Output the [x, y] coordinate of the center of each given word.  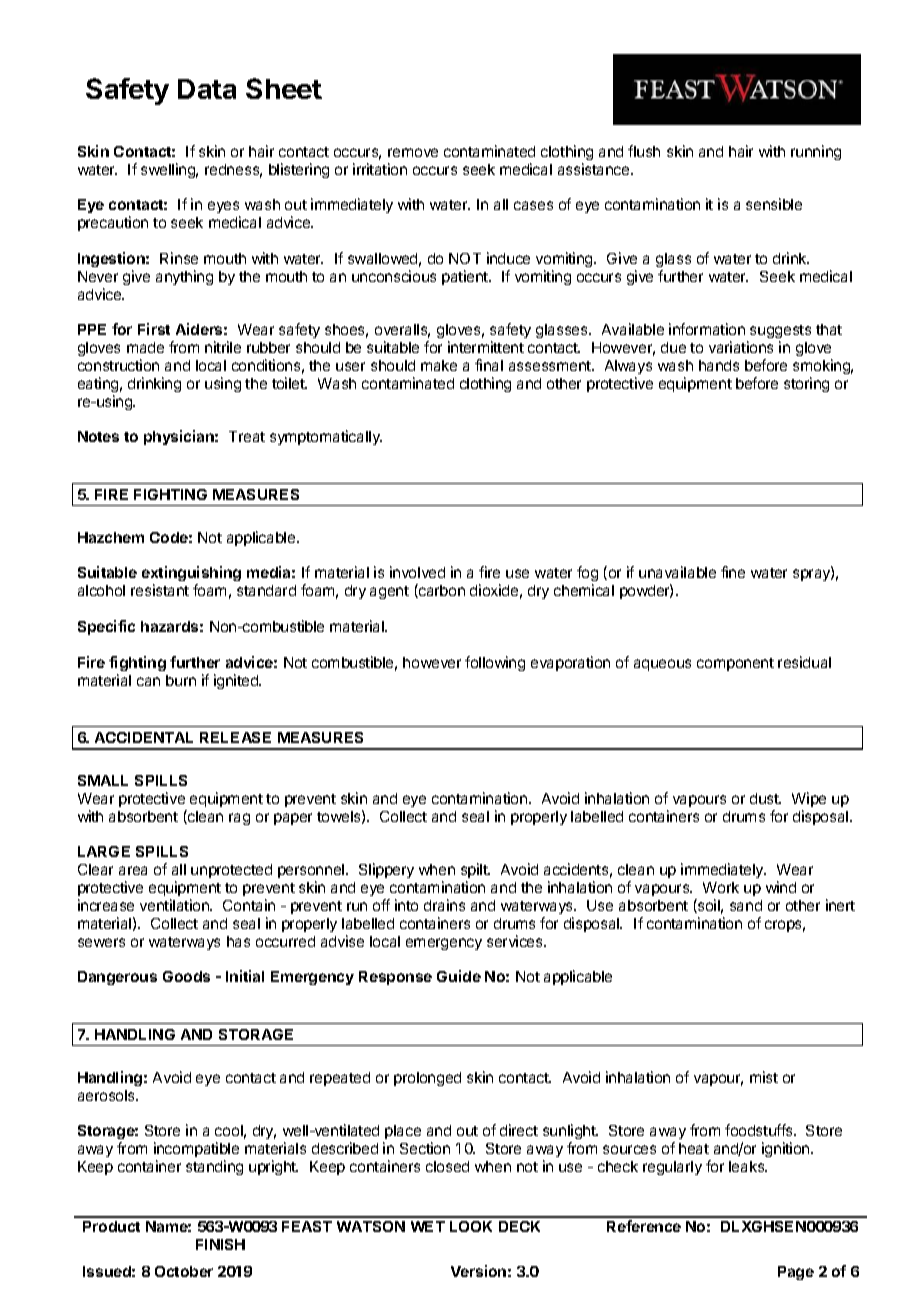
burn [181, 680]
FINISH [220, 1244]
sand [746, 905]
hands [719, 365]
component [735, 664]
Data [207, 89]
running [816, 152]
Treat [247, 436]
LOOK [471, 1226]
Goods [186, 976]
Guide [459, 976]
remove [413, 152]
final [489, 365]
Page [796, 1273]
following [495, 663]
